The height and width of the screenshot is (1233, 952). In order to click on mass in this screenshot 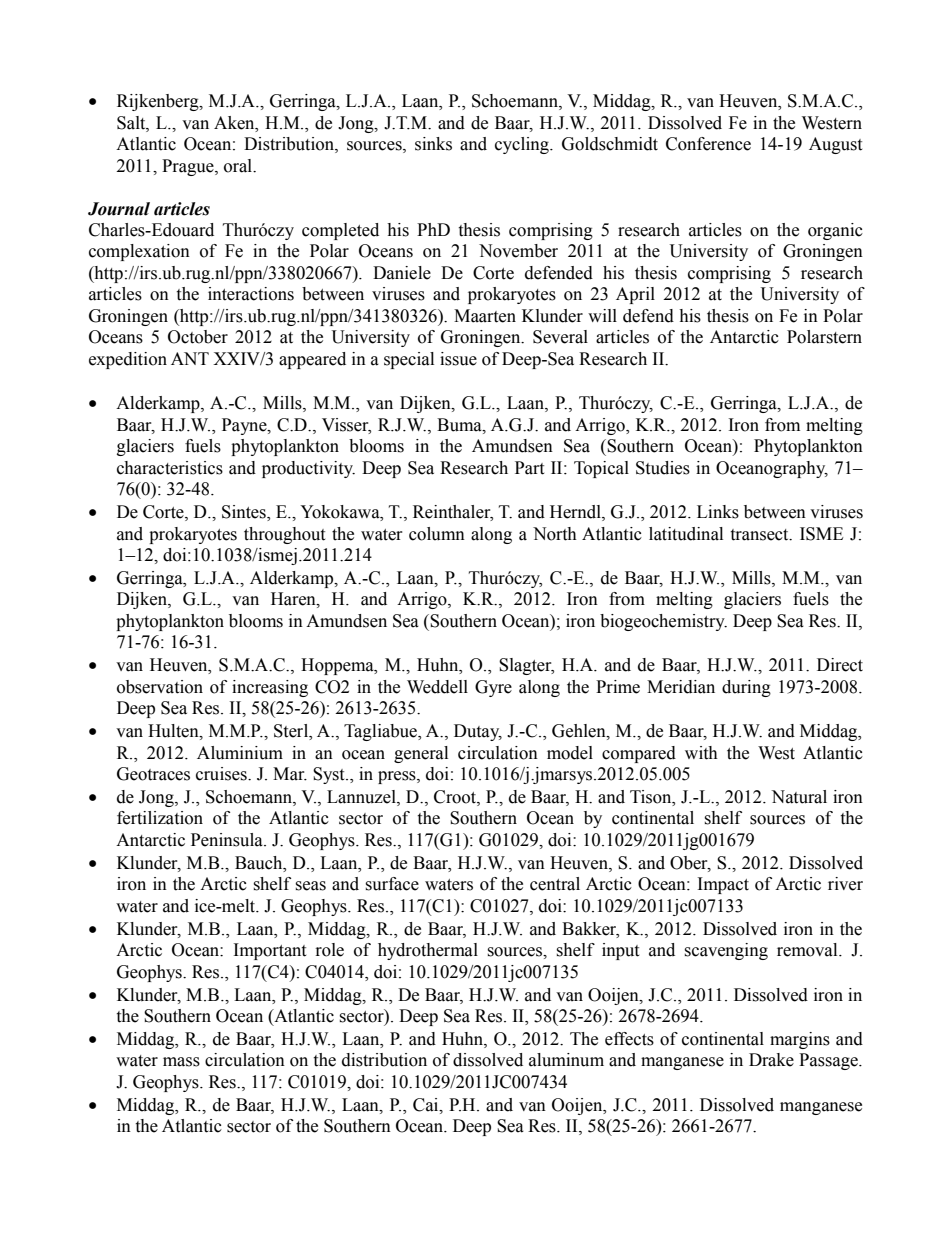, I will do `click(181, 1062)`.
